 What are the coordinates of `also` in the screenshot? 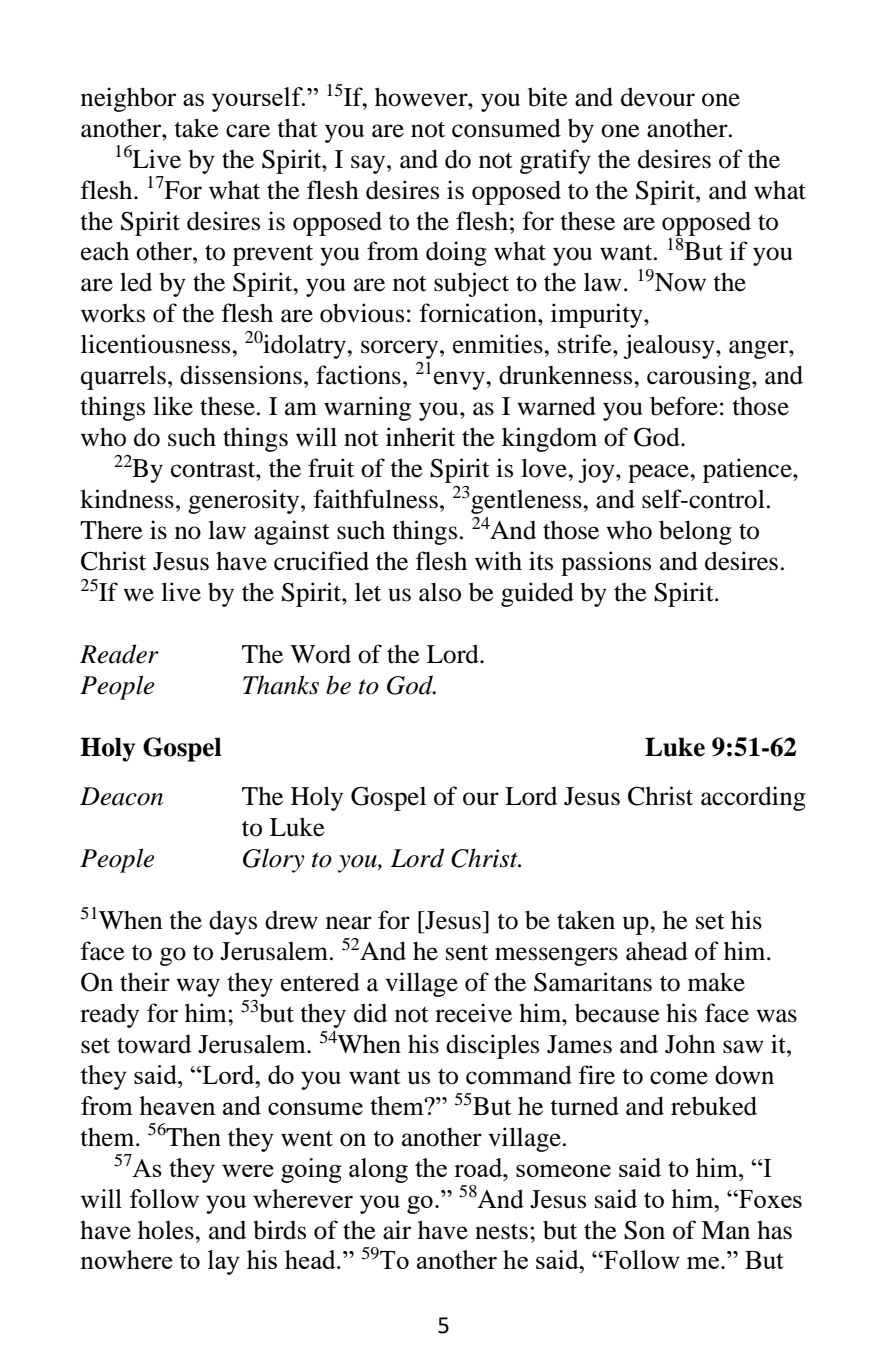 It's located at (440, 592).
